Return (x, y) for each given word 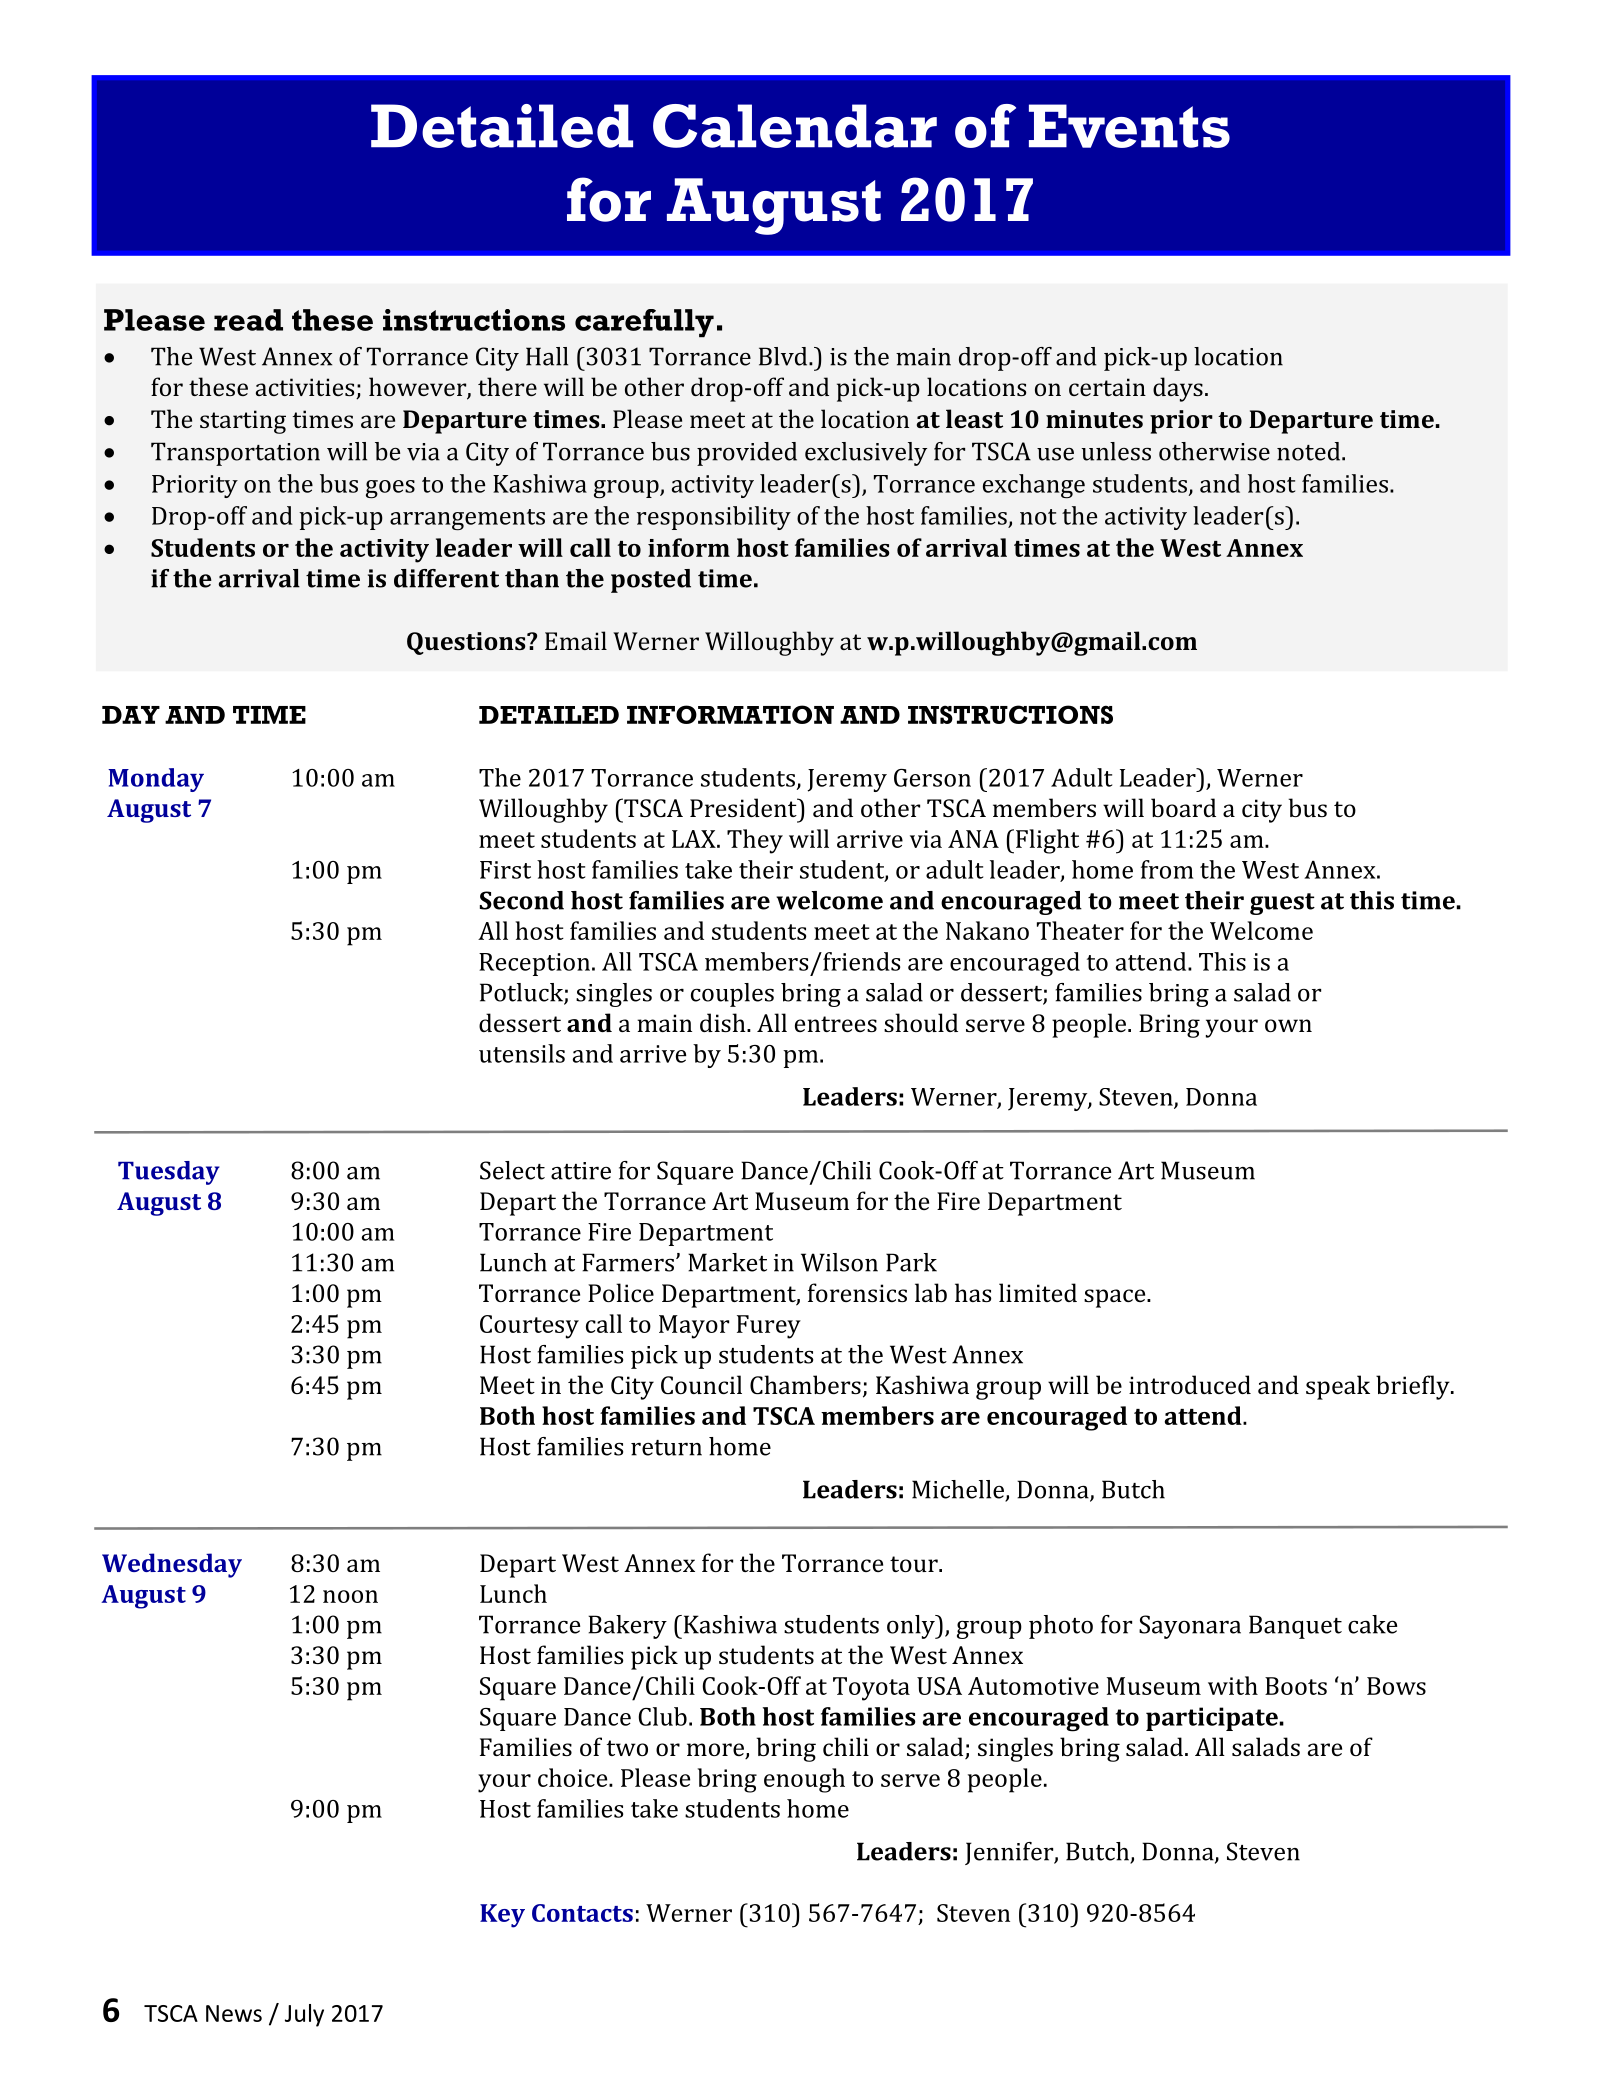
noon (350, 1596)
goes (390, 489)
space (1116, 1298)
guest (1282, 904)
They (755, 841)
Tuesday (169, 1173)
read (248, 320)
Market (727, 1262)
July (304, 2015)
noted (1310, 451)
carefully (644, 323)
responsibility (714, 518)
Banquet (1295, 1627)
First (505, 870)
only (912, 1627)
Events (1129, 126)
